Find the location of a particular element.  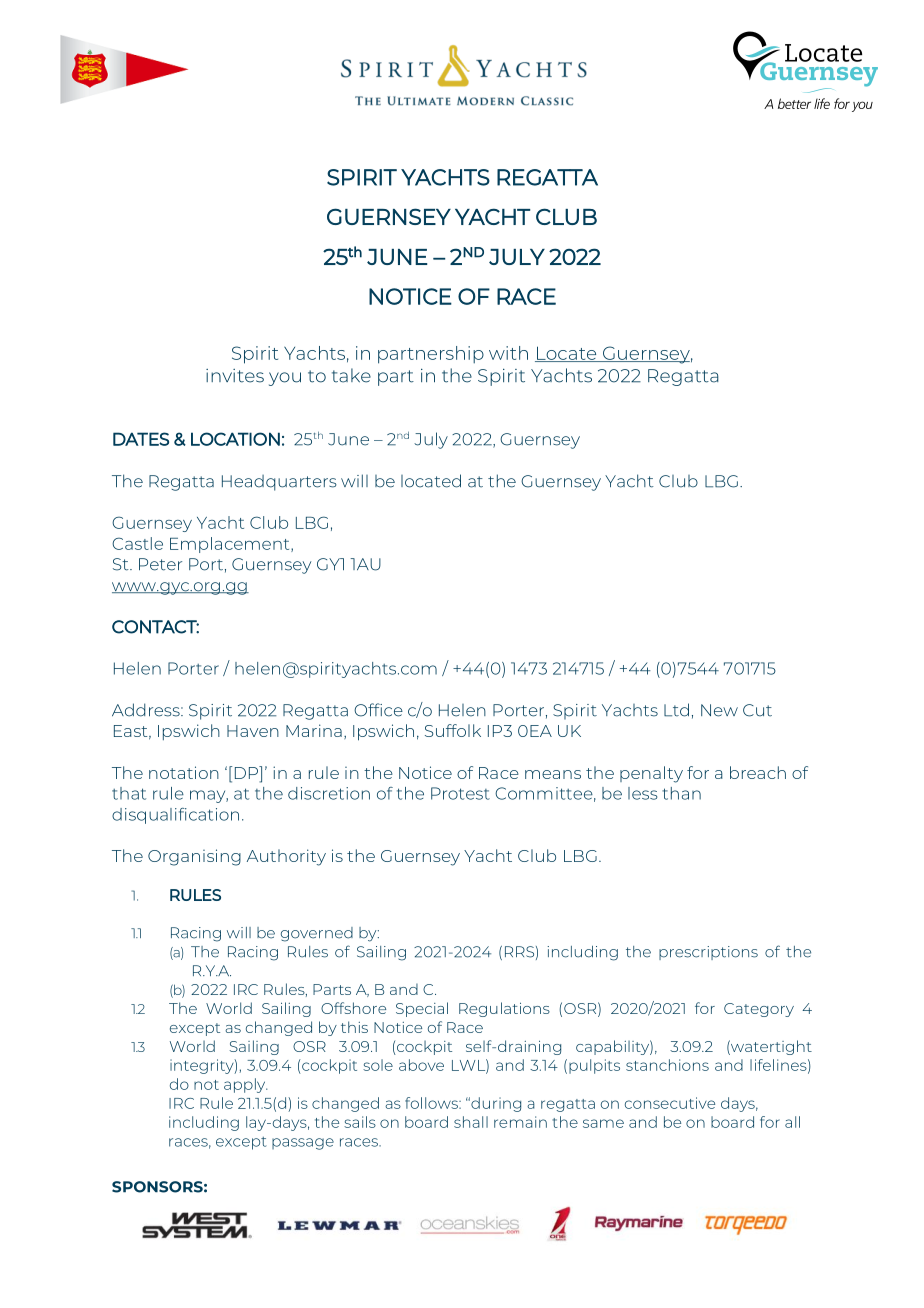

Organising is located at coordinates (194, 857).
